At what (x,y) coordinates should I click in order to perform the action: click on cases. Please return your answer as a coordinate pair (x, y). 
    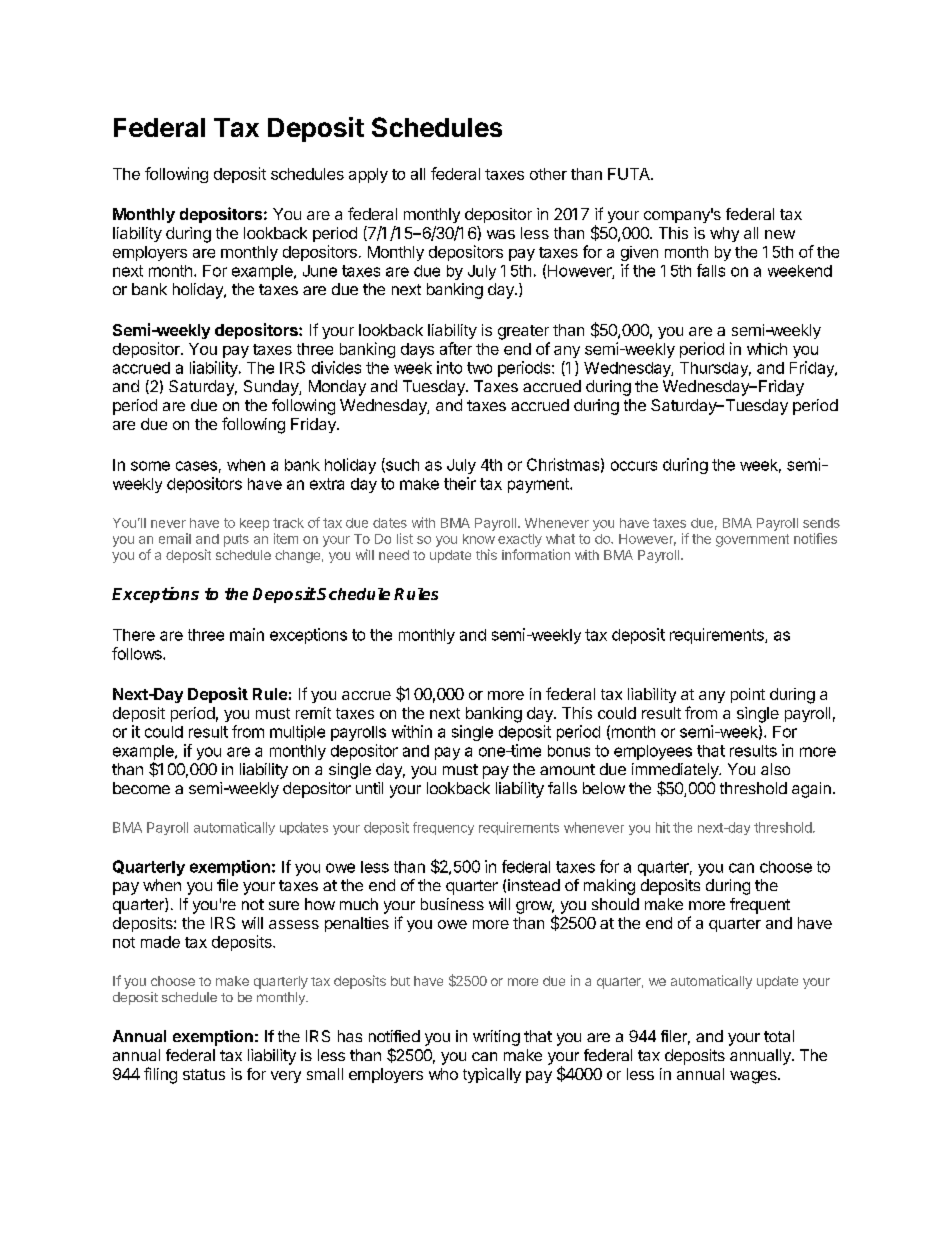
    Looking at the image, I should click on (196, 466).
